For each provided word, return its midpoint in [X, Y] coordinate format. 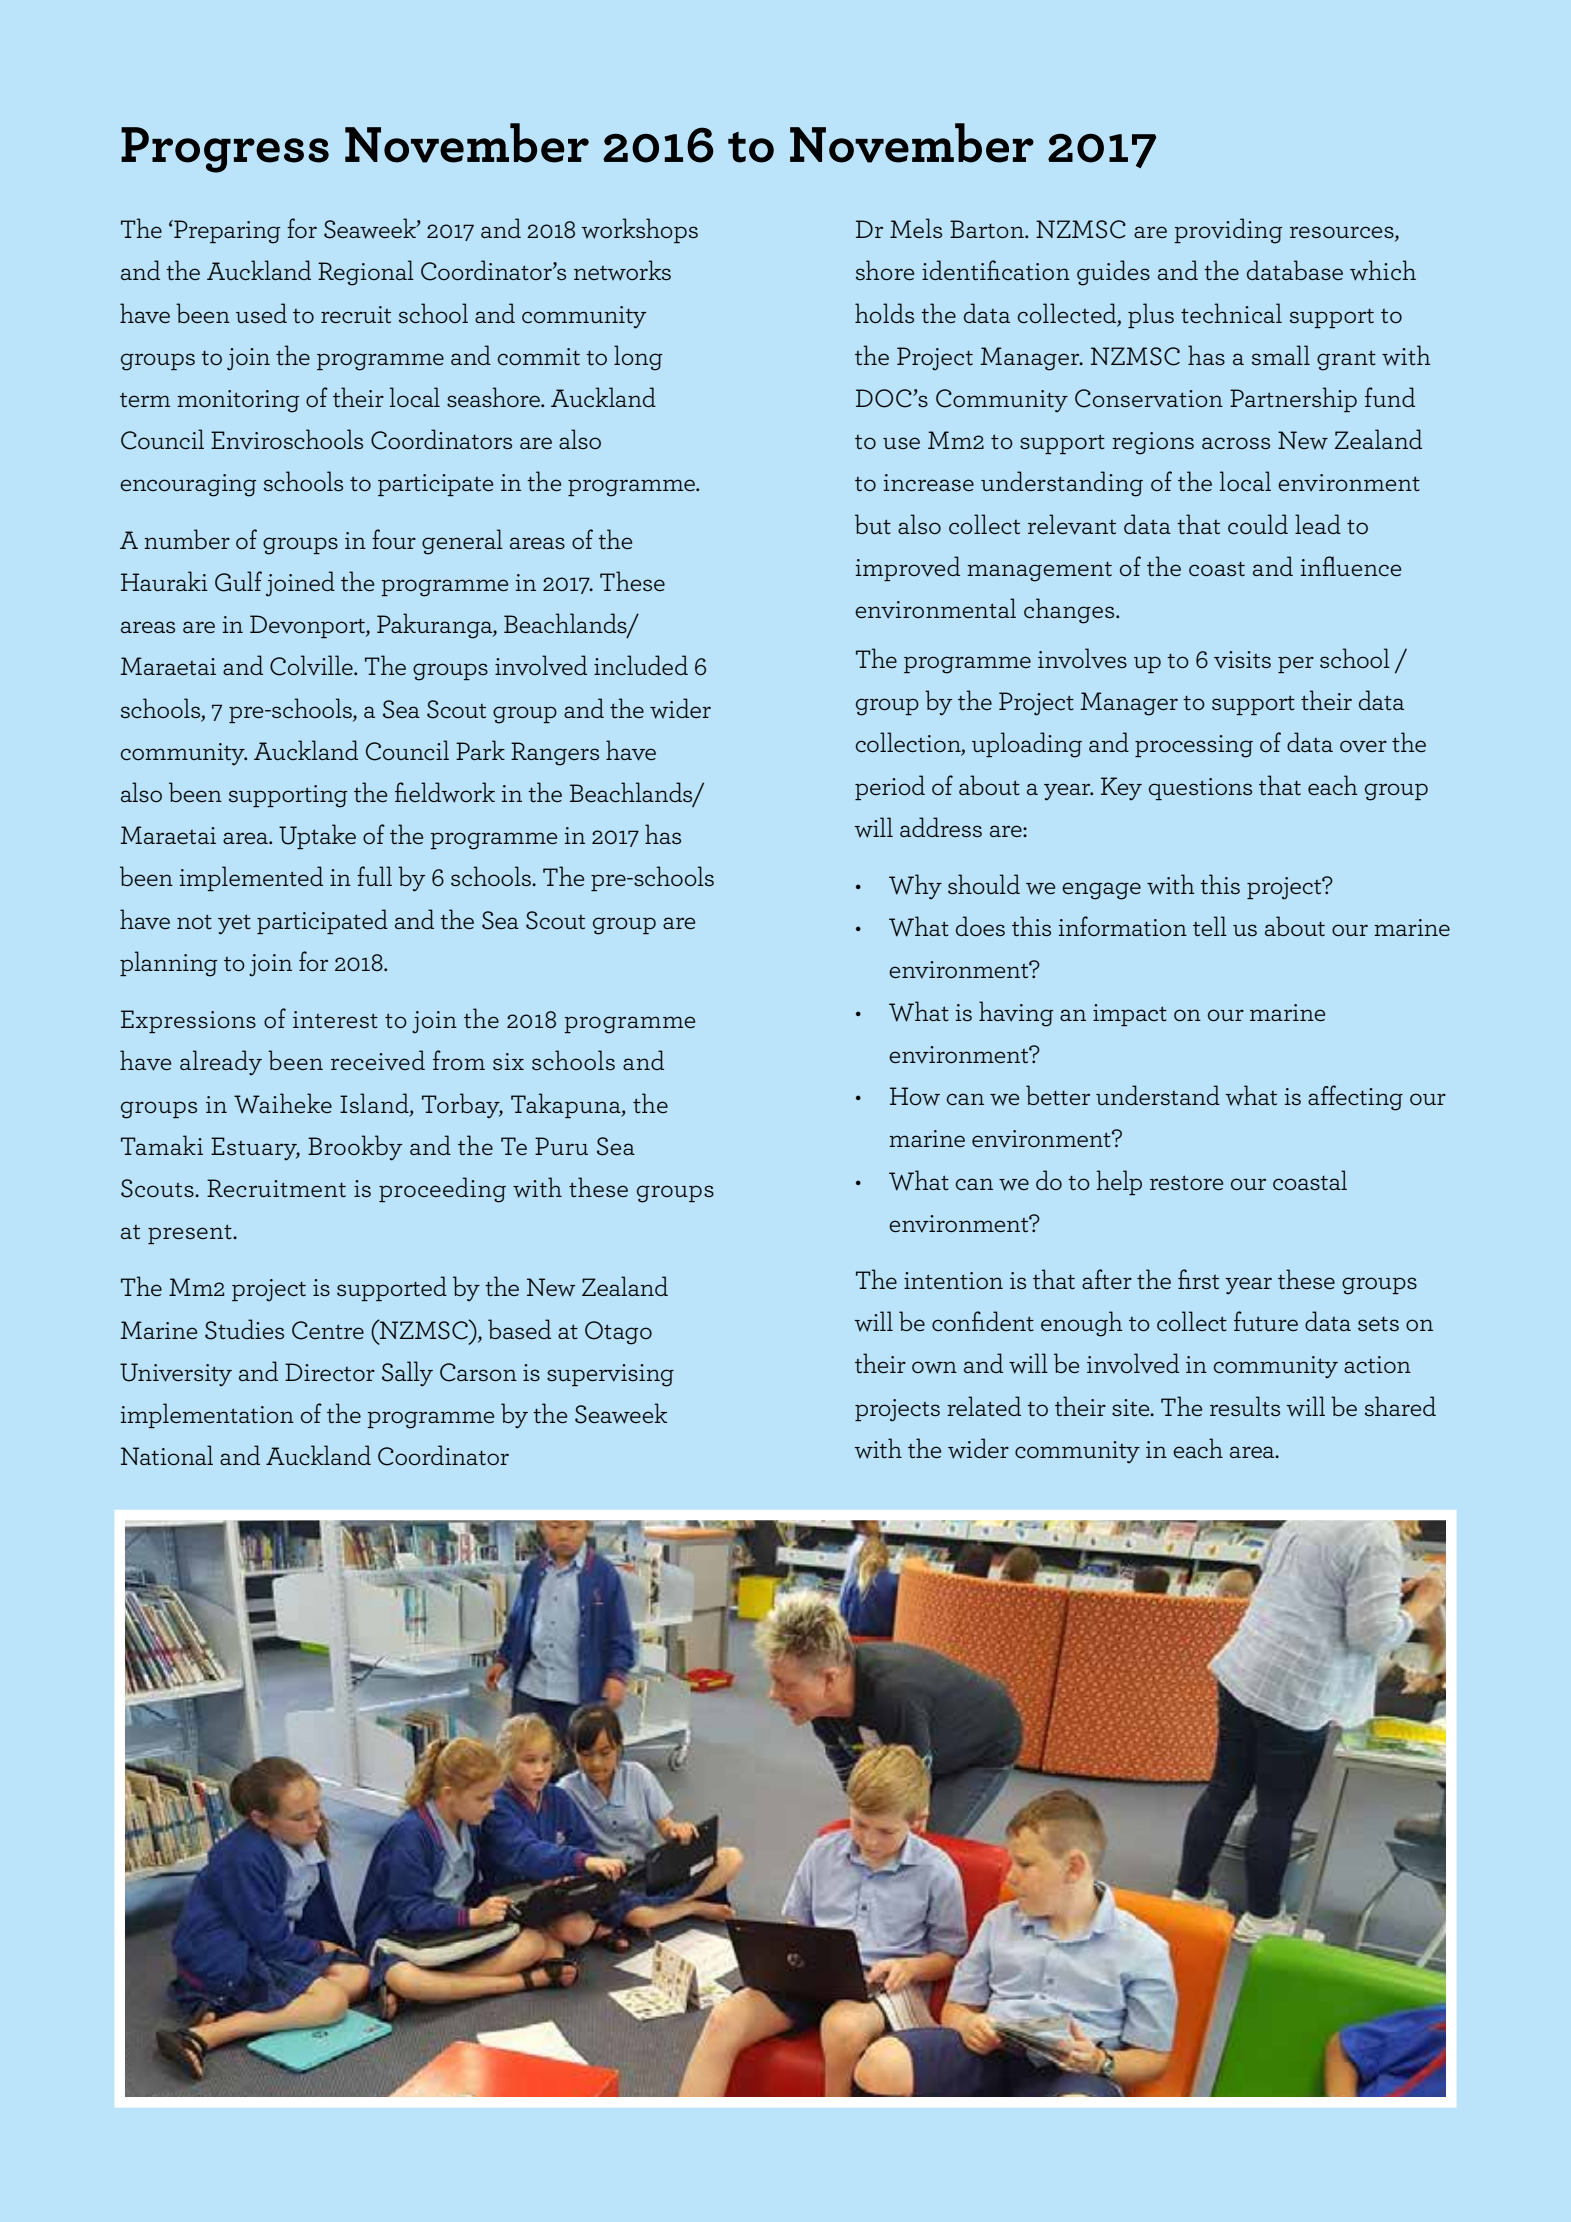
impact [1130, 1015]
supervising [610, 1375]
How [915, 1096]
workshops [639, 230]
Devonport [308, 626]
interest [335, 1019]
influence [1351, 566]
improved [908, 568]
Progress [225, 150]
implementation [207, 1415]
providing [1228, 231]
